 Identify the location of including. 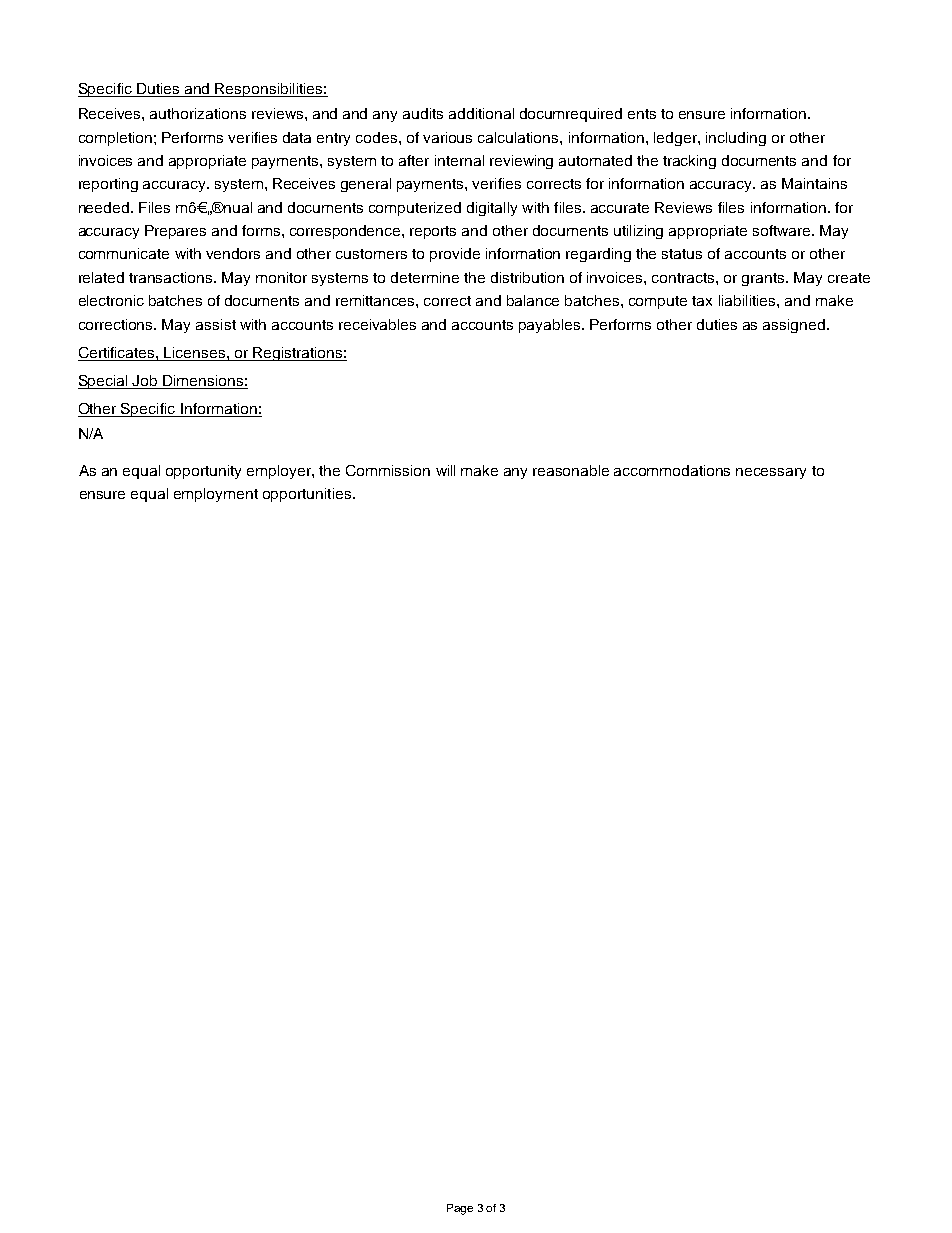
(736, 139).
